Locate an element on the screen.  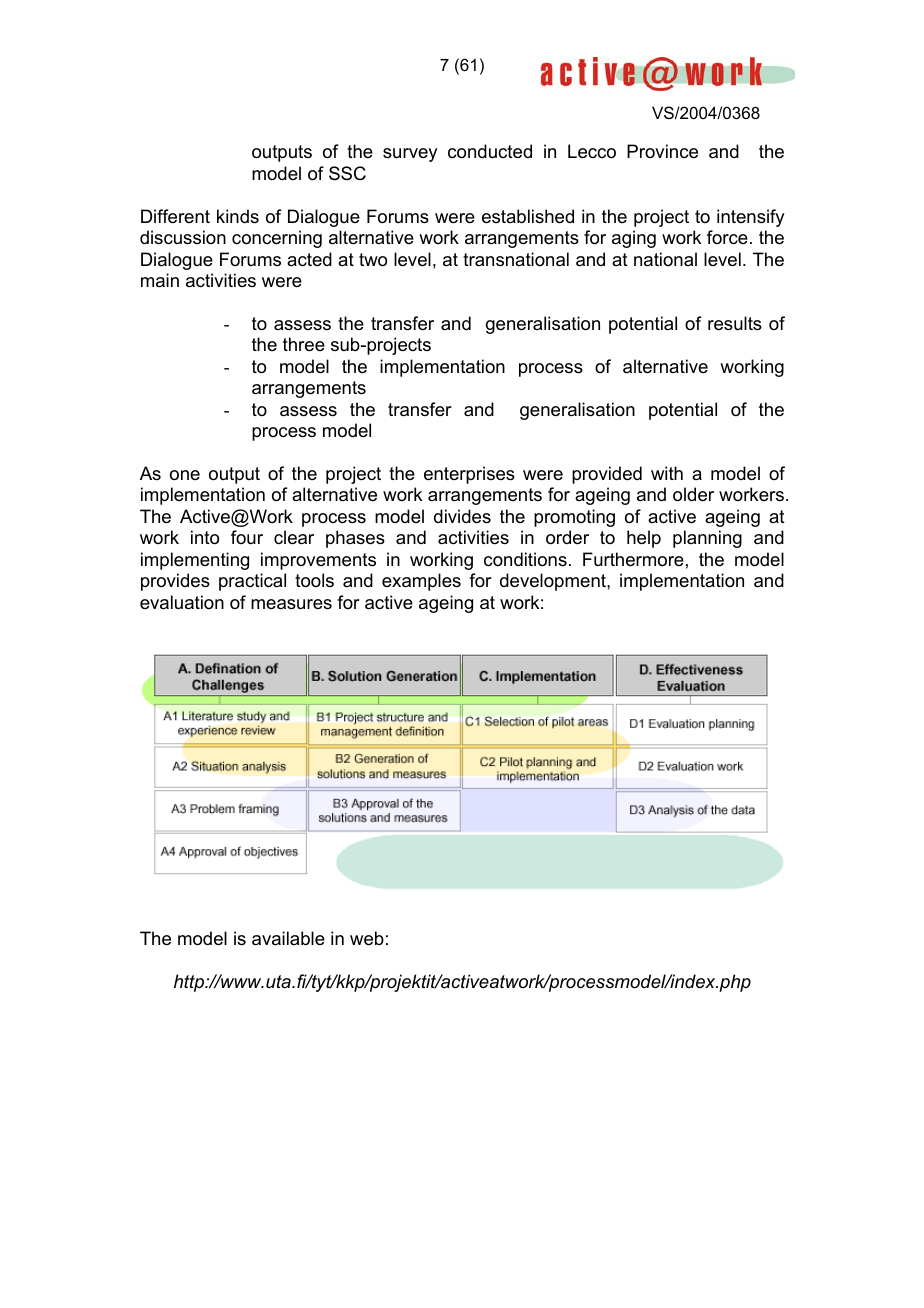
measures is located at coordinates (291, 604).
